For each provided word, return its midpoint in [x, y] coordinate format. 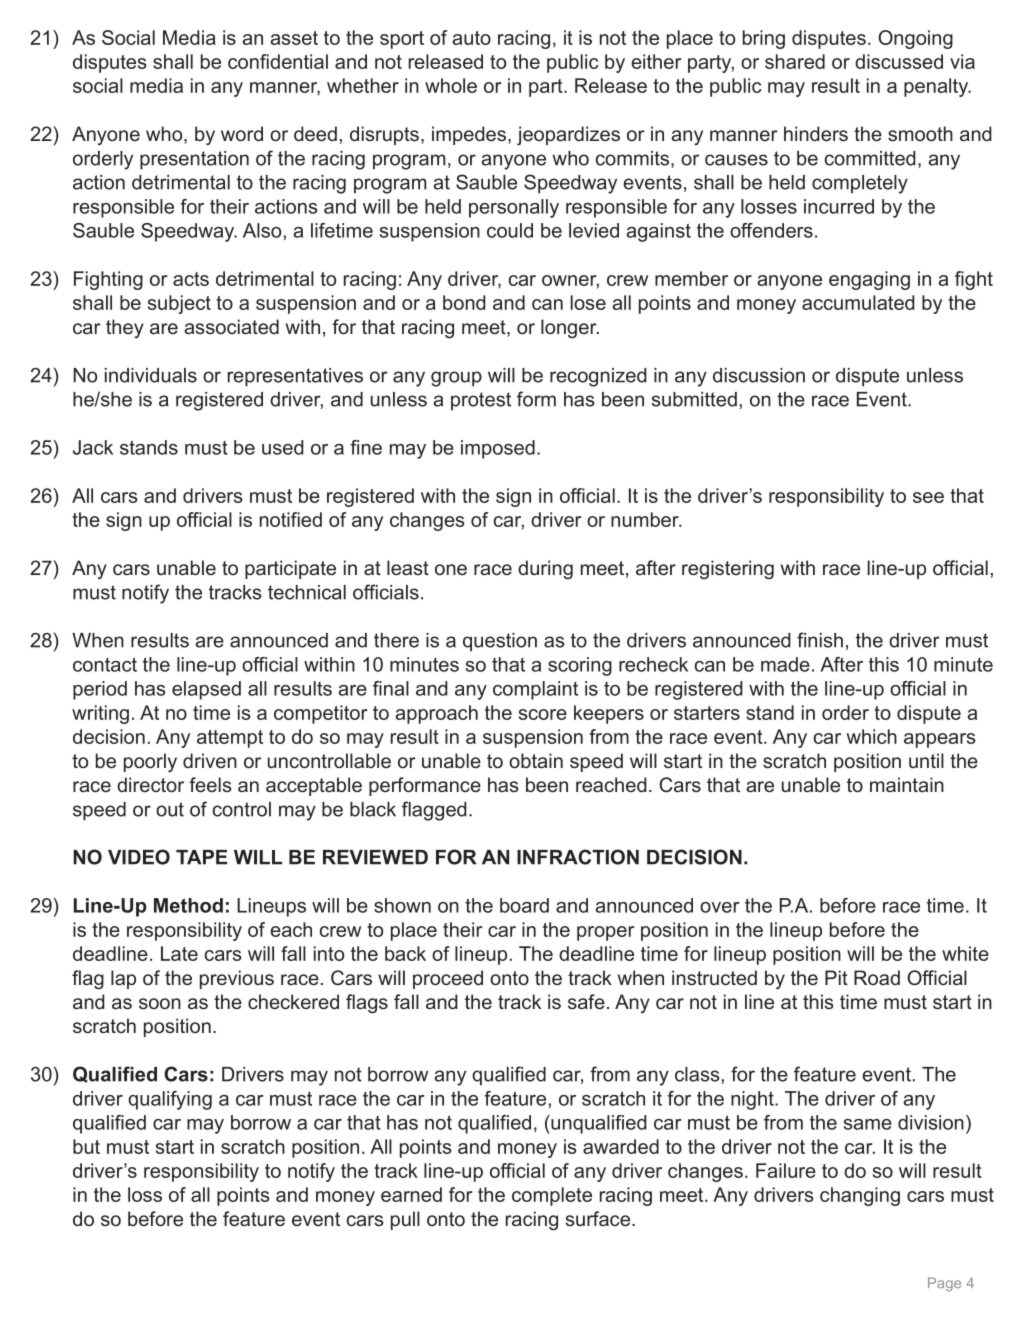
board [524, 905]
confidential [278, 61]
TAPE [201, 857]
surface [599, 1218]
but [86, 1146]
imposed [498, 449]
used [283, 447]
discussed [899, 61]
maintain [907, 784]
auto [472, 38]
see [928, 497]
